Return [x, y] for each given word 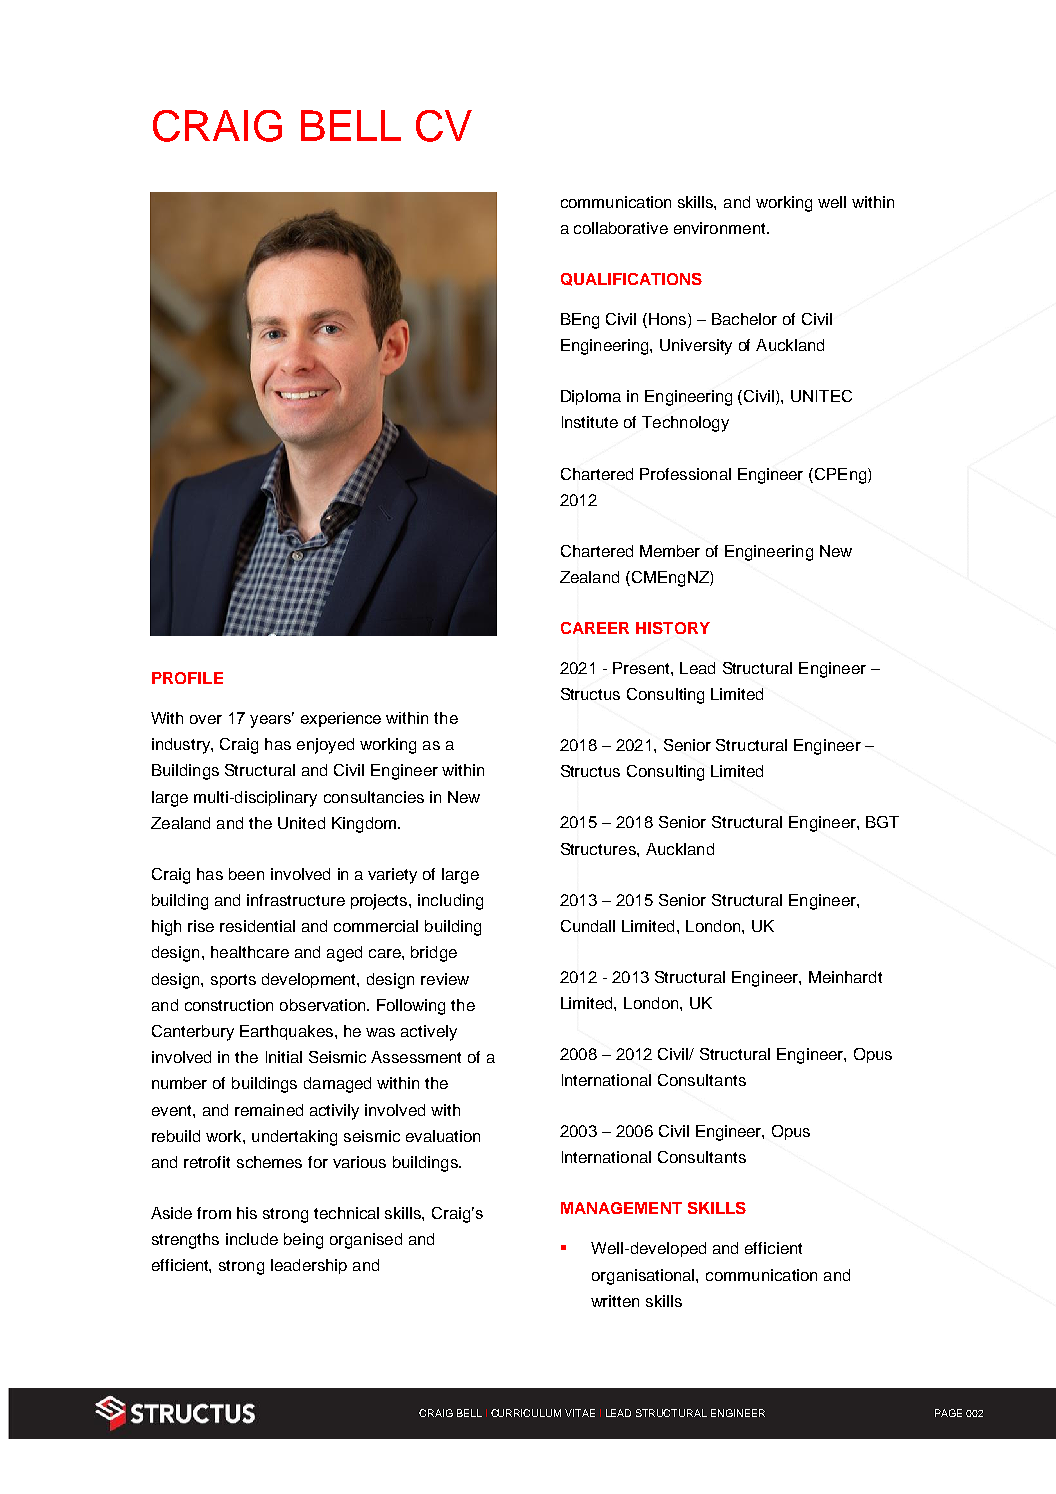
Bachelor [744, 319]
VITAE [580, 1413]
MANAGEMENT [621, 1208]
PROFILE [187, 678]
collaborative [621, 228]
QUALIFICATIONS [631, 279]
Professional [685, 474]
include [252, 1239]
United [301, 823]
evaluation [443, 1136]
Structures [599, 849]
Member [670, 551]
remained [269, 1110]
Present [642, 668]
